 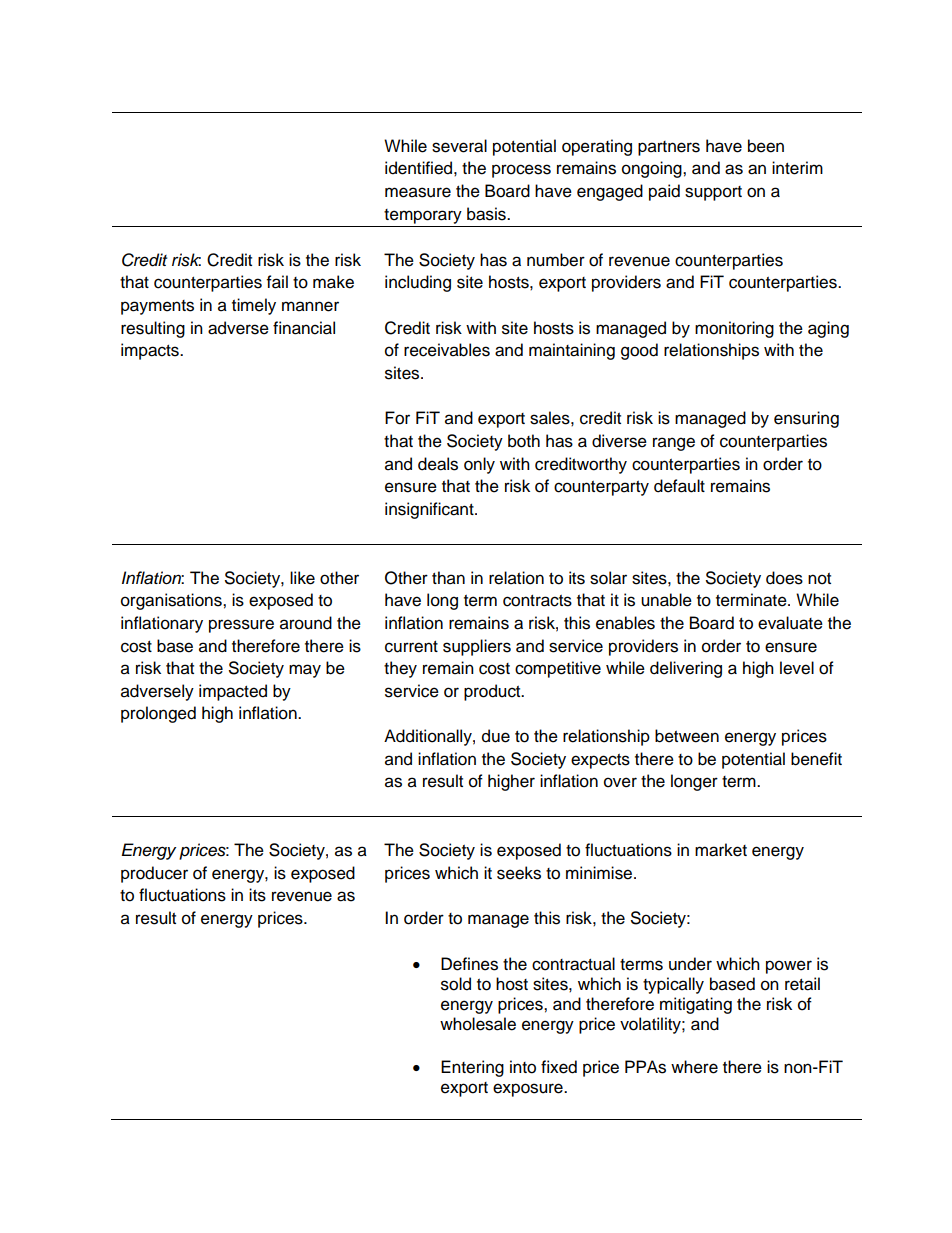 I want to click on both, so click(x=524, y=441).
